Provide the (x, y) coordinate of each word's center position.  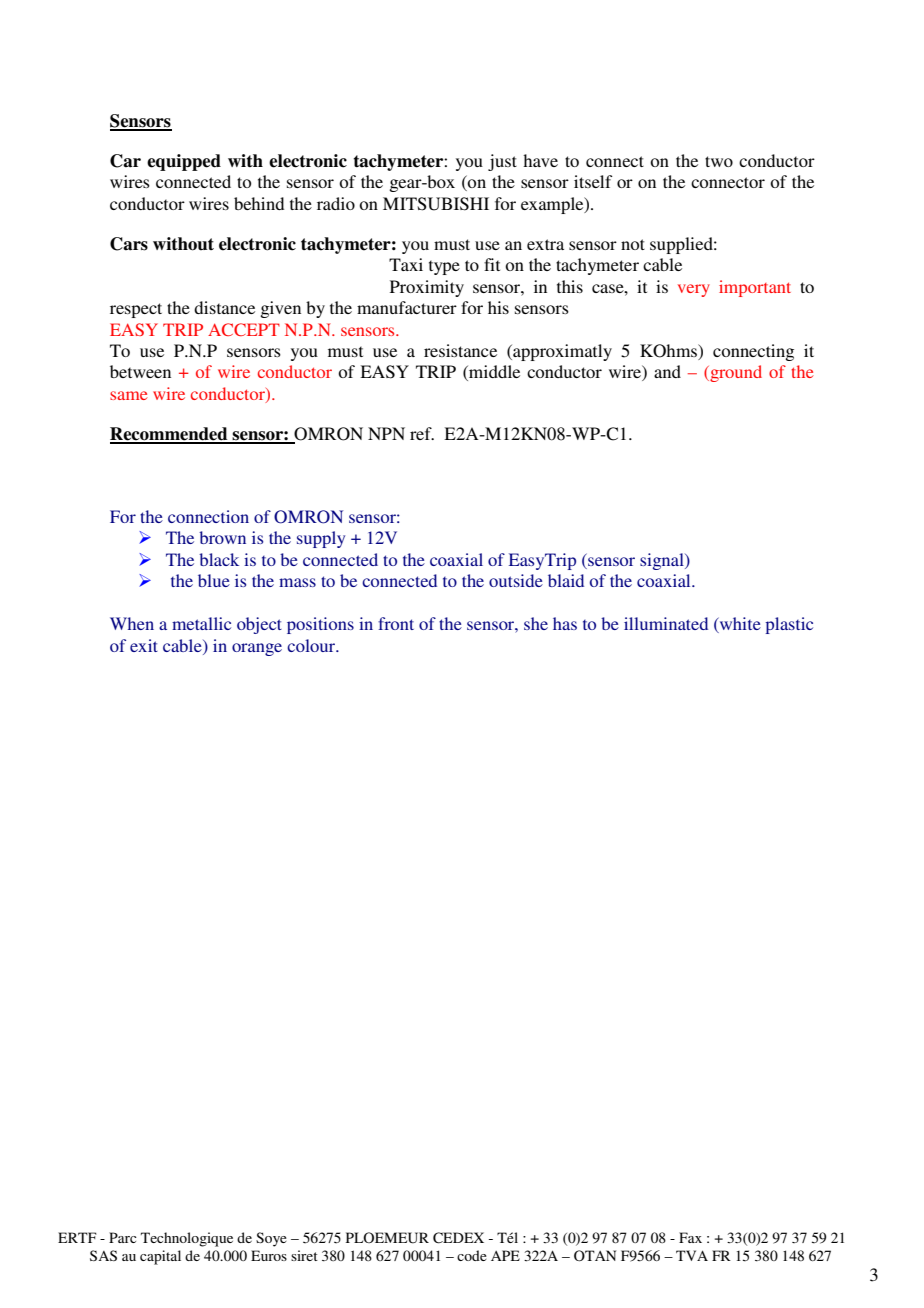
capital (160, 1257)
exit (144, 645)
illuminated (666, 623)
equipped (184, 162)
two (719, 161)
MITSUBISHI (436, 204)
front (396, 623)
